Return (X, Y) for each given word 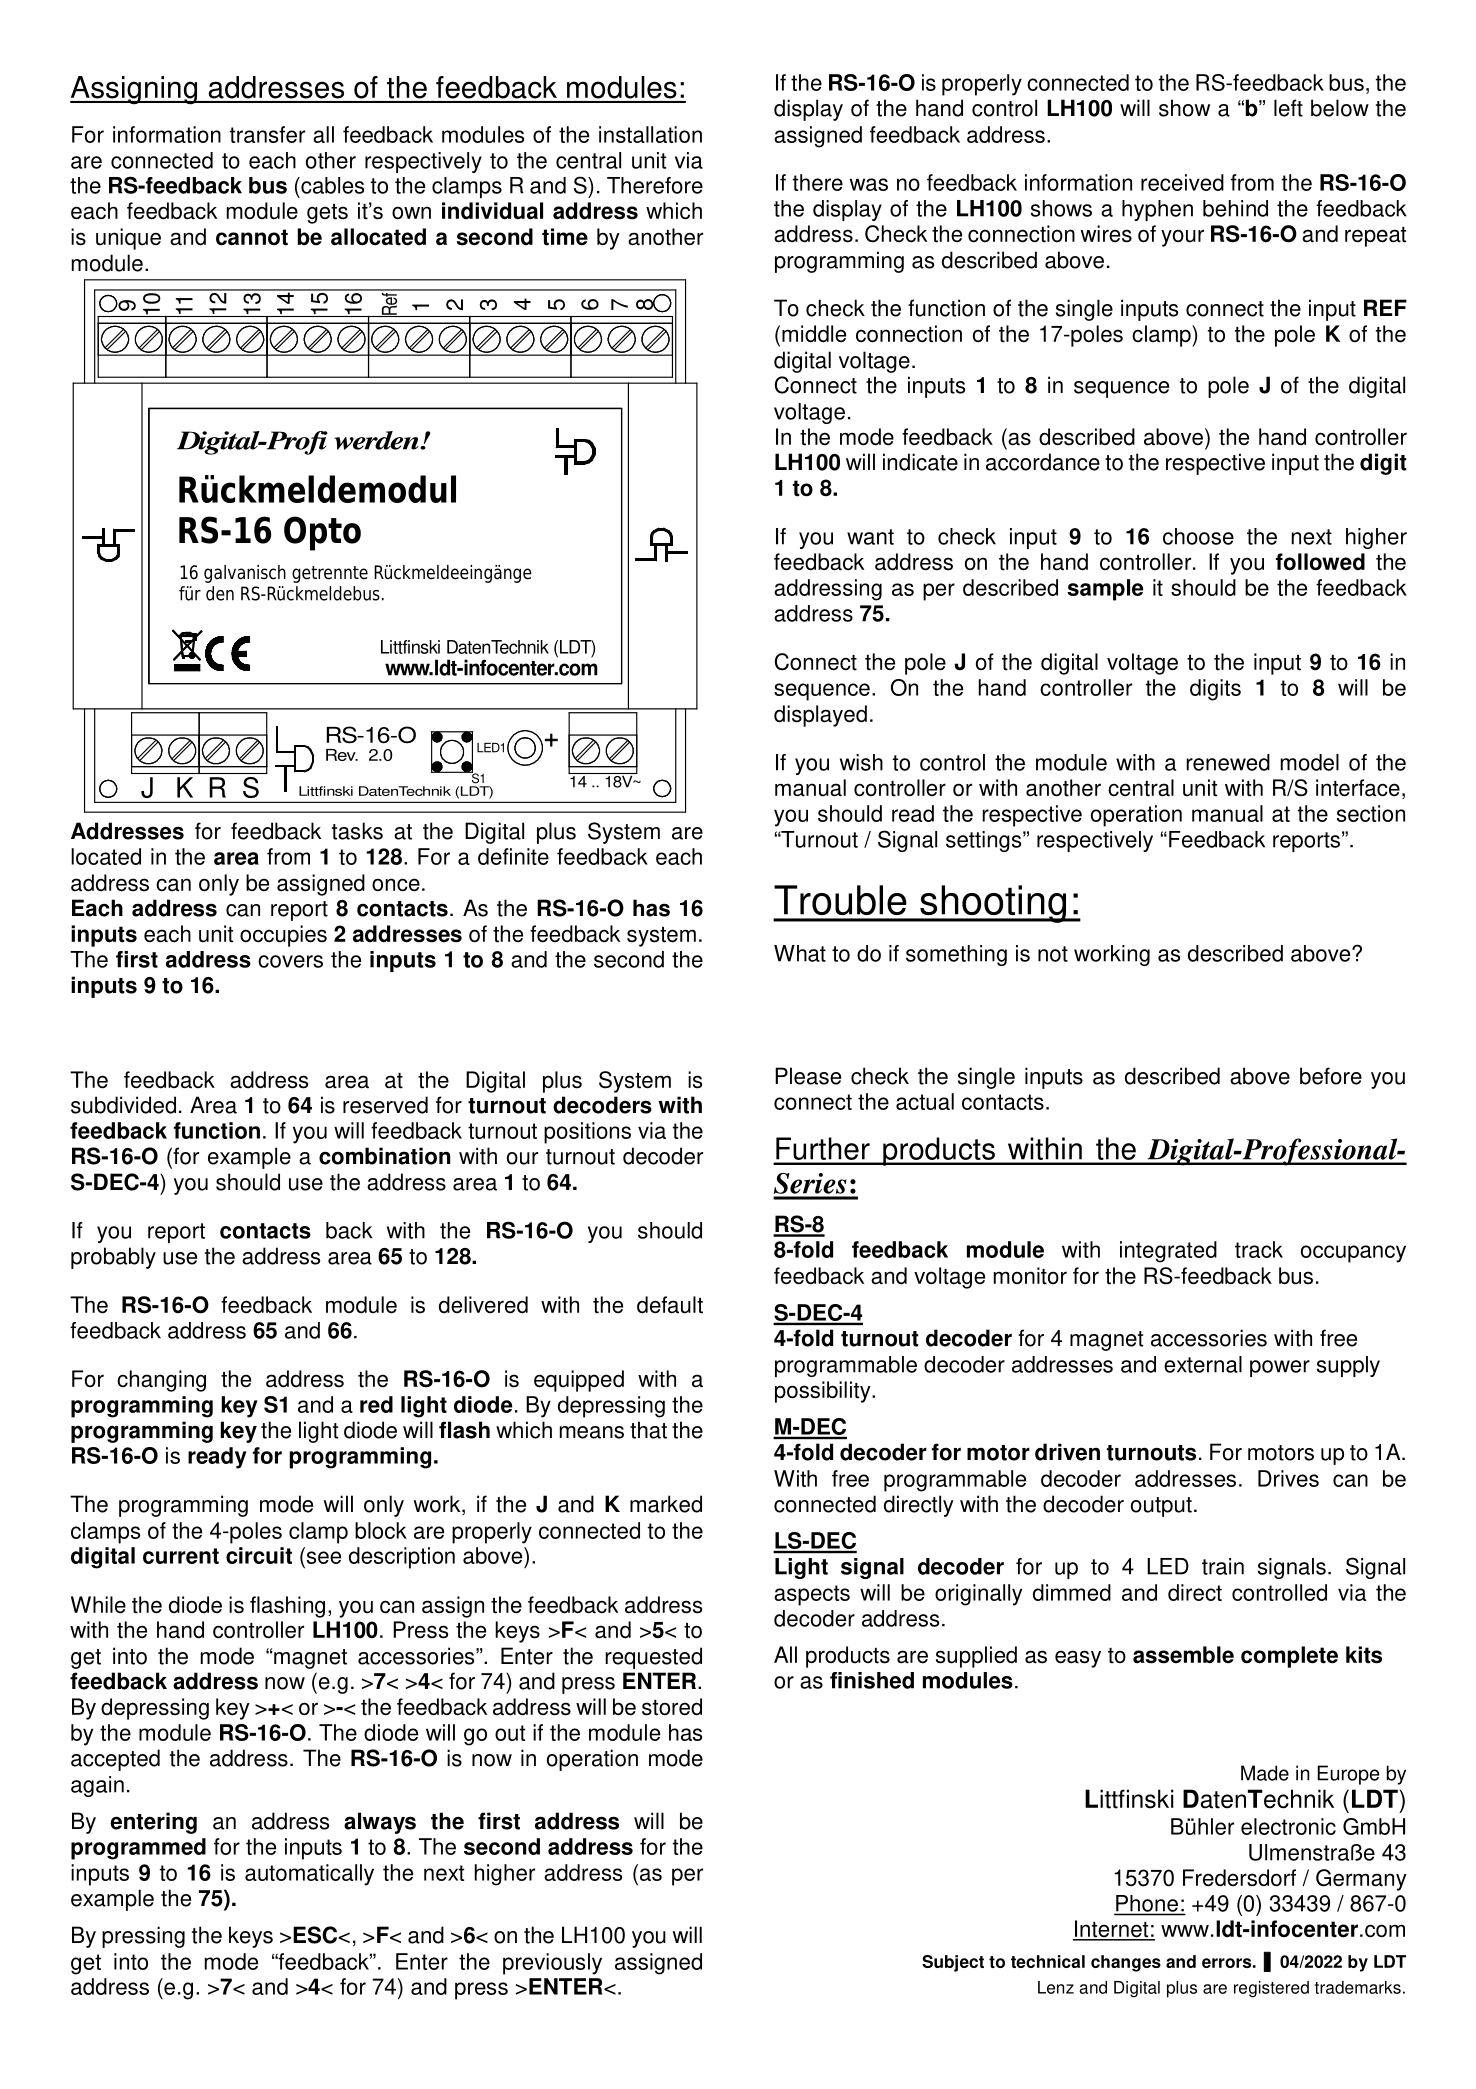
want (870, 537)
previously (552, 1964)
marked (666, 1504)
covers (290, 961)
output (1161, 1507)
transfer (267, 134)
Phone (1147, 1903)
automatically (309, 1875)
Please (808, 1076)
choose (1198, 536)
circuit (259, 1555)
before (1331, 1076)
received (1182, 182)
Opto (322, 533)
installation (650, 134)
